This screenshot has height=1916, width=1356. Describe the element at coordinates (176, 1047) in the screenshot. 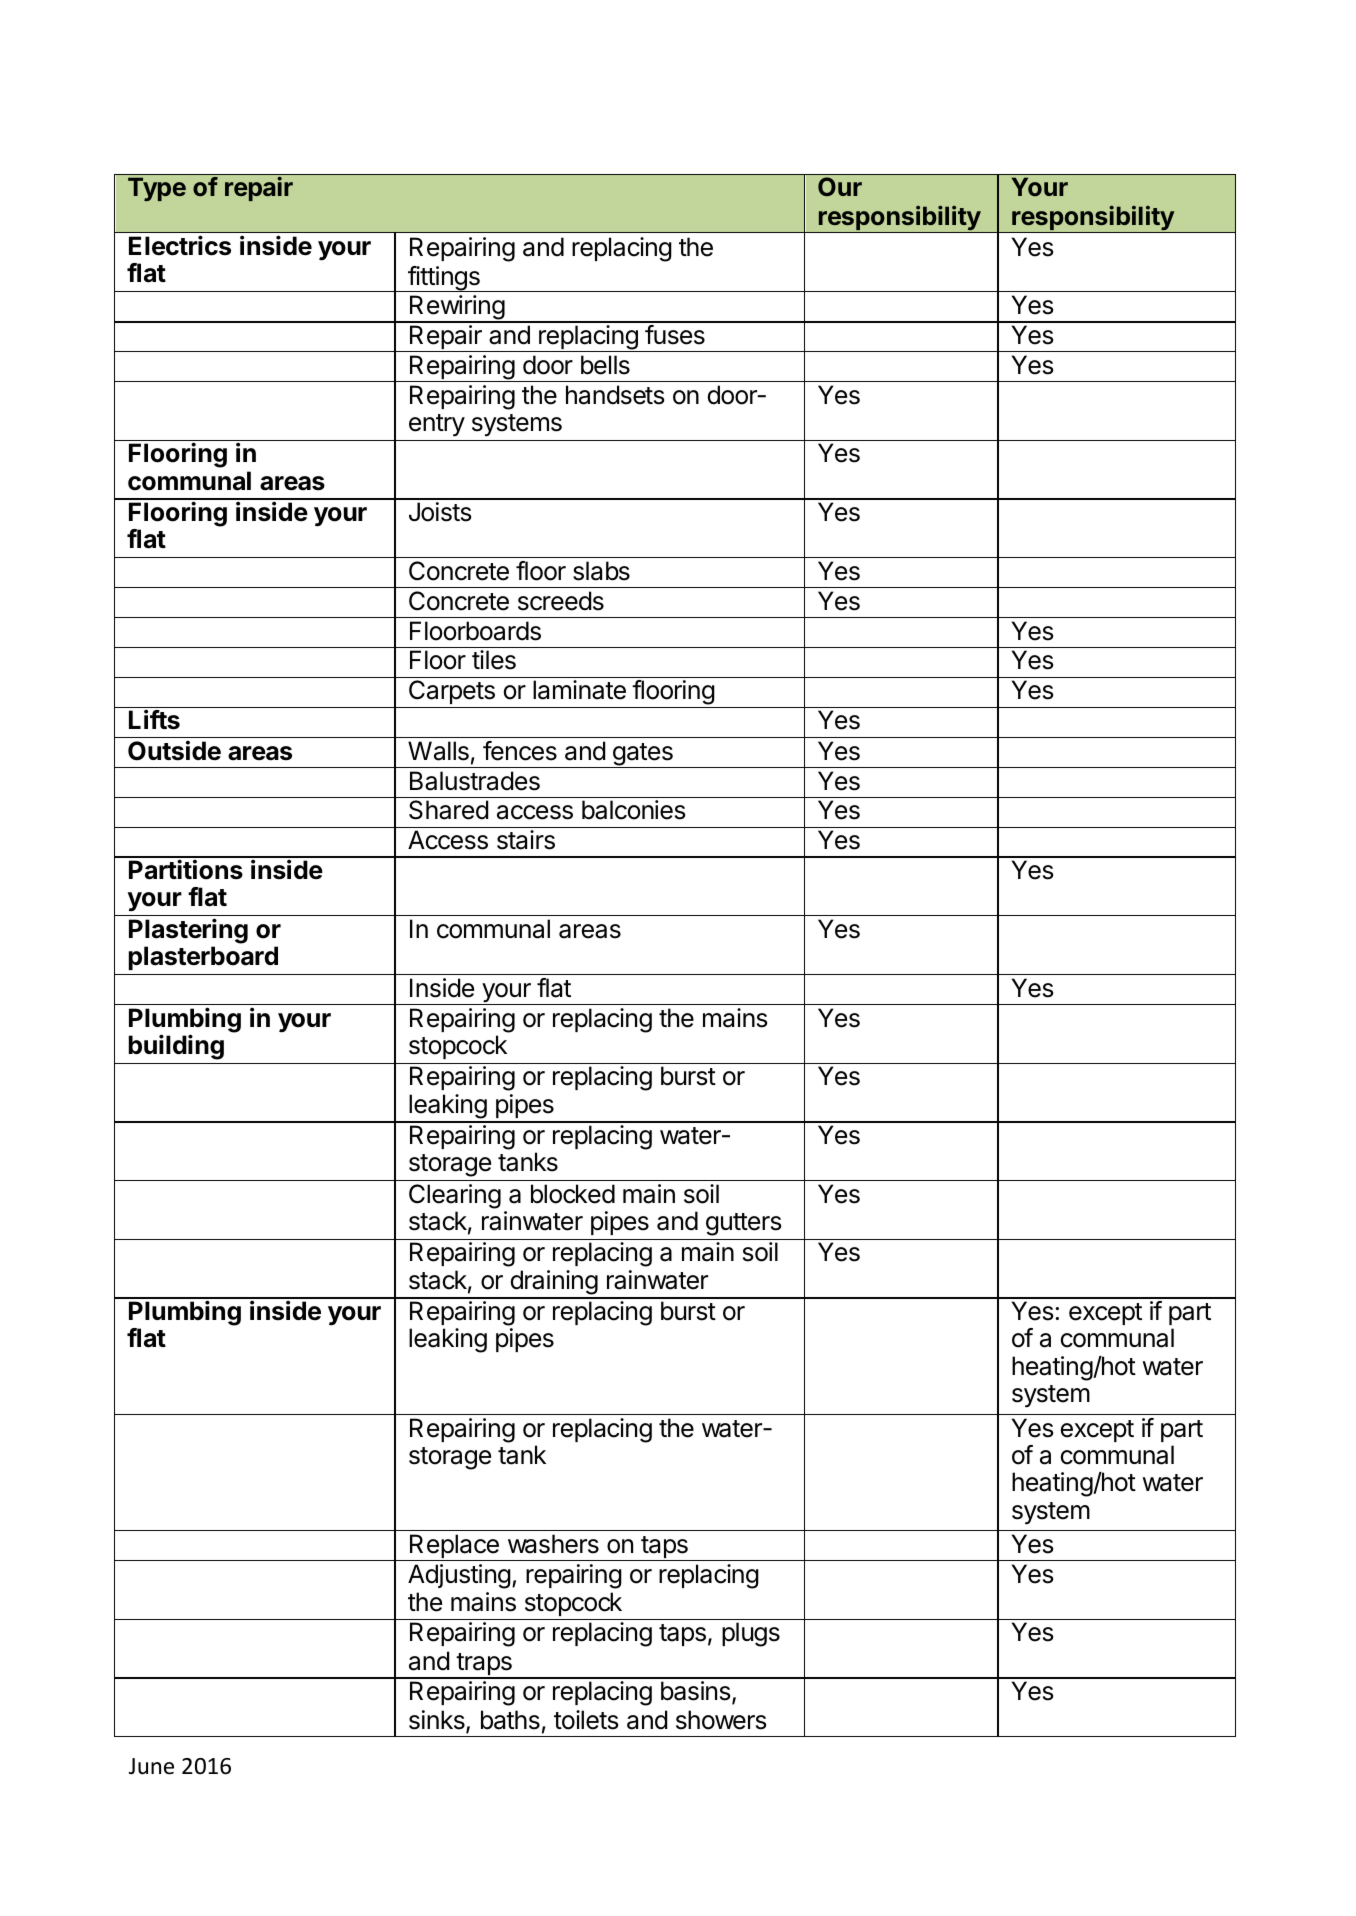

I see `building` at that location.
